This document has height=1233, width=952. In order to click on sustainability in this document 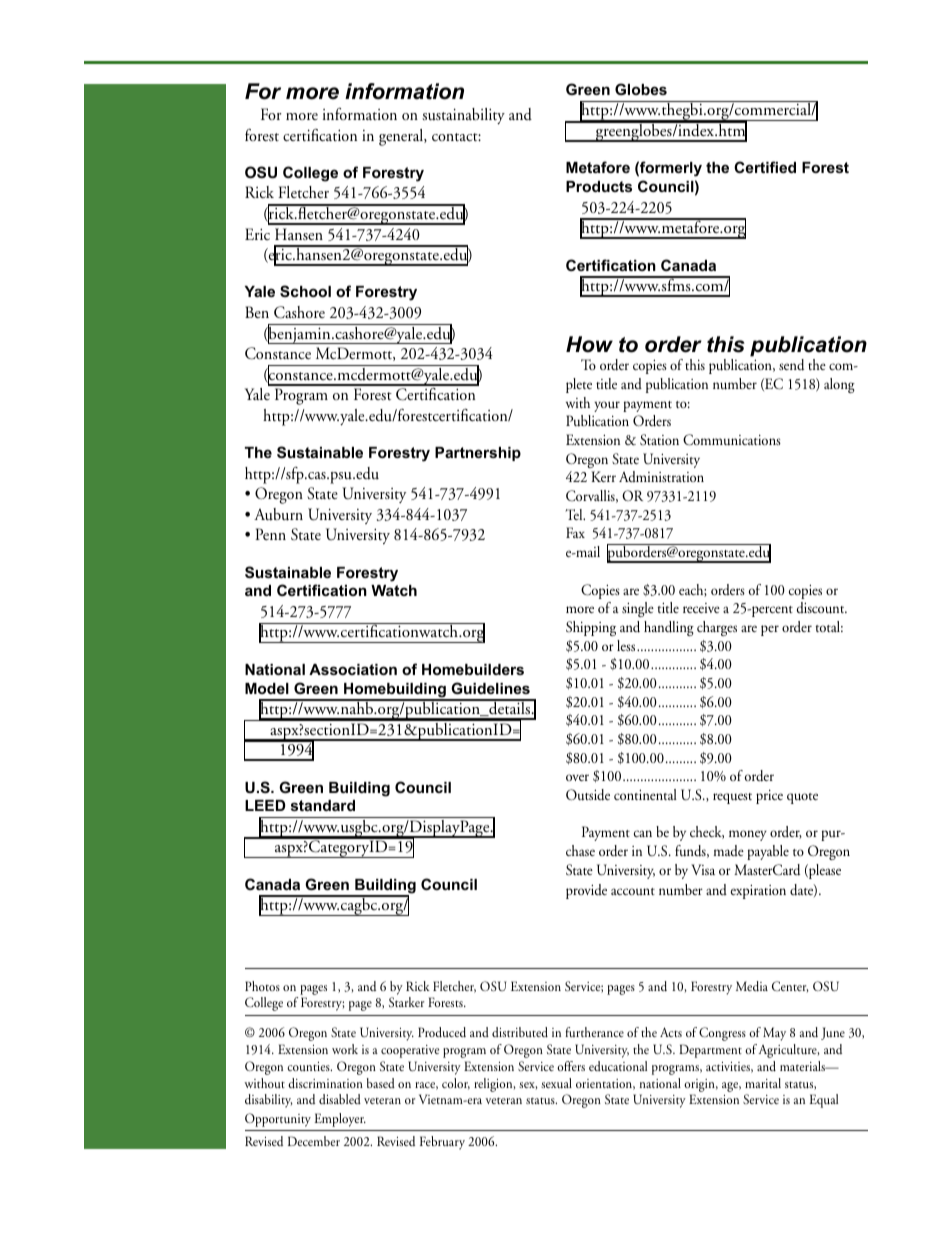, I will do `click(463, 116)`.
